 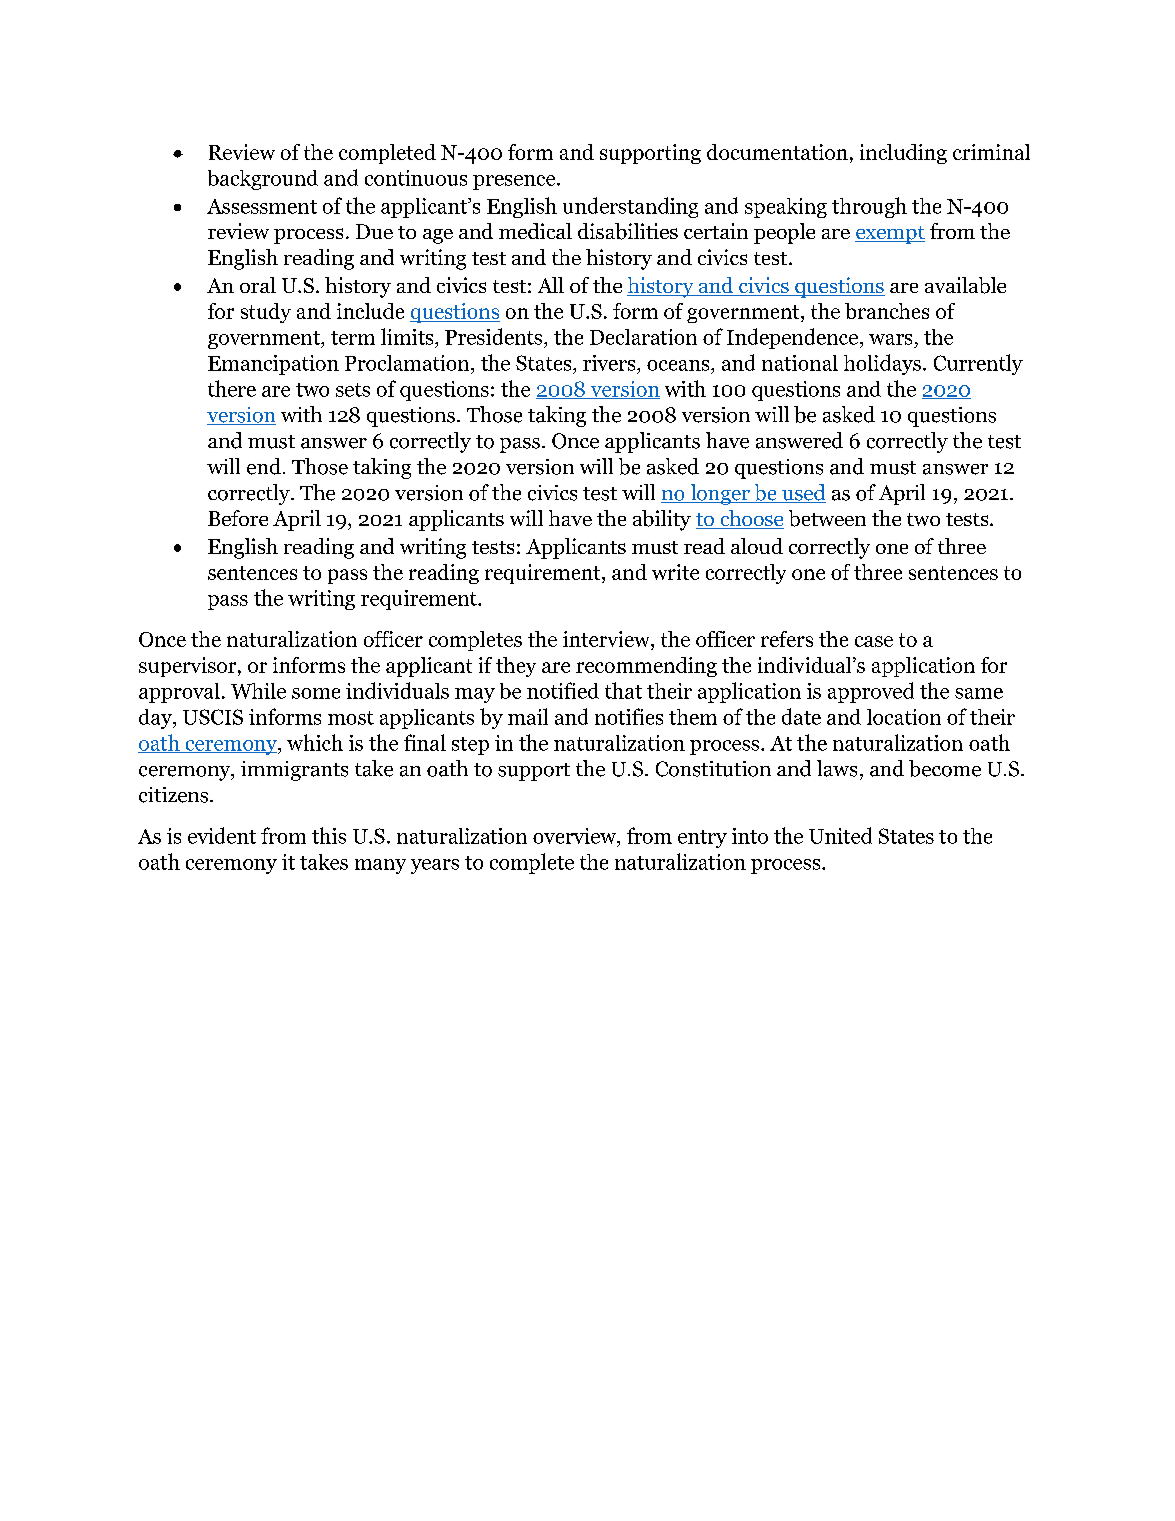 I want to click on between, so click(x=827, y=518).
